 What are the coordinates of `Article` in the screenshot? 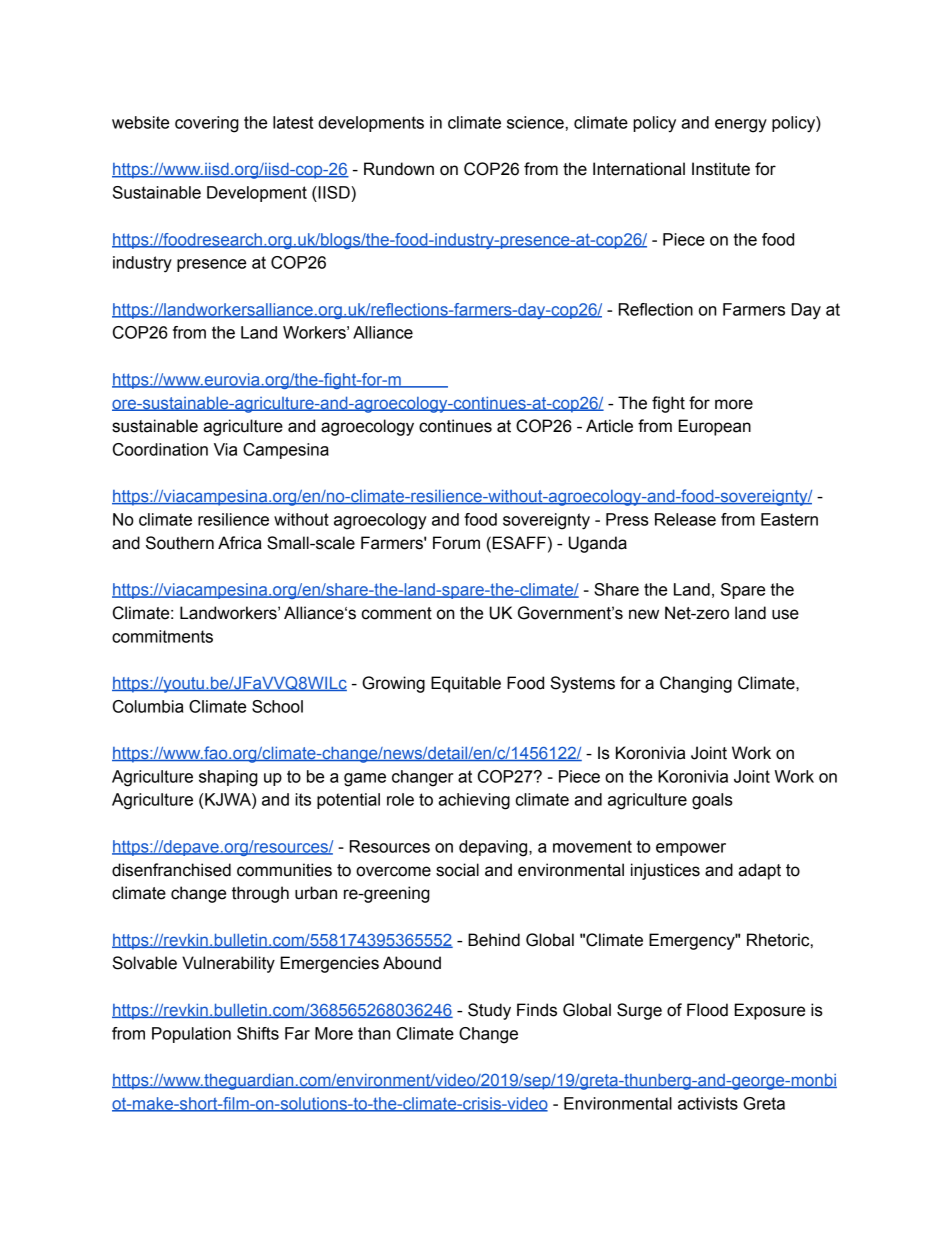 It's located at (609, 426).
